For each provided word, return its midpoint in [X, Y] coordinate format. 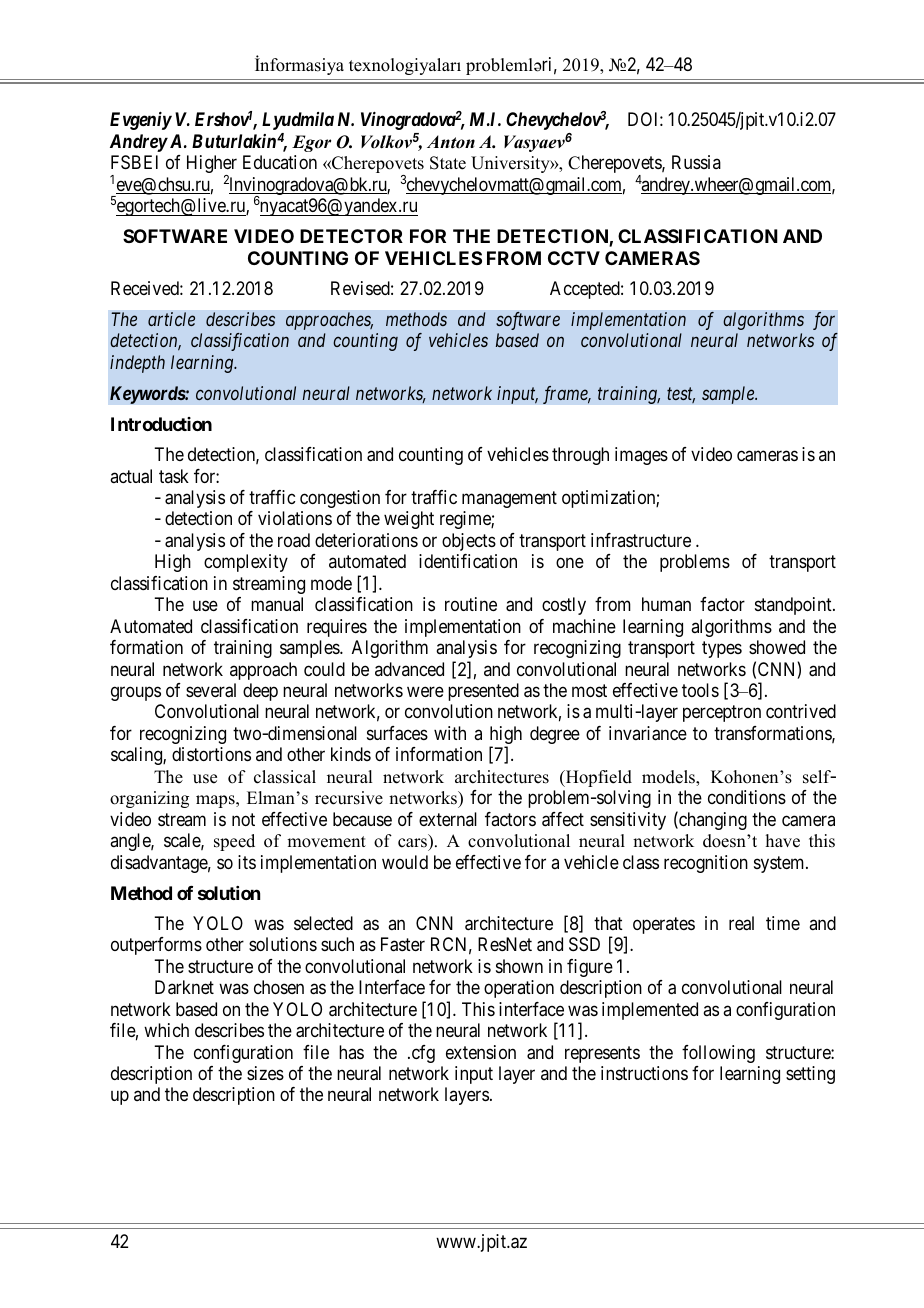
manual [277, 604]
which [166, 1030]
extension [481, 1052]
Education [280, 162]
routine [471, 604]
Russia [696, 162]
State [448, 163]
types [722, 649]
